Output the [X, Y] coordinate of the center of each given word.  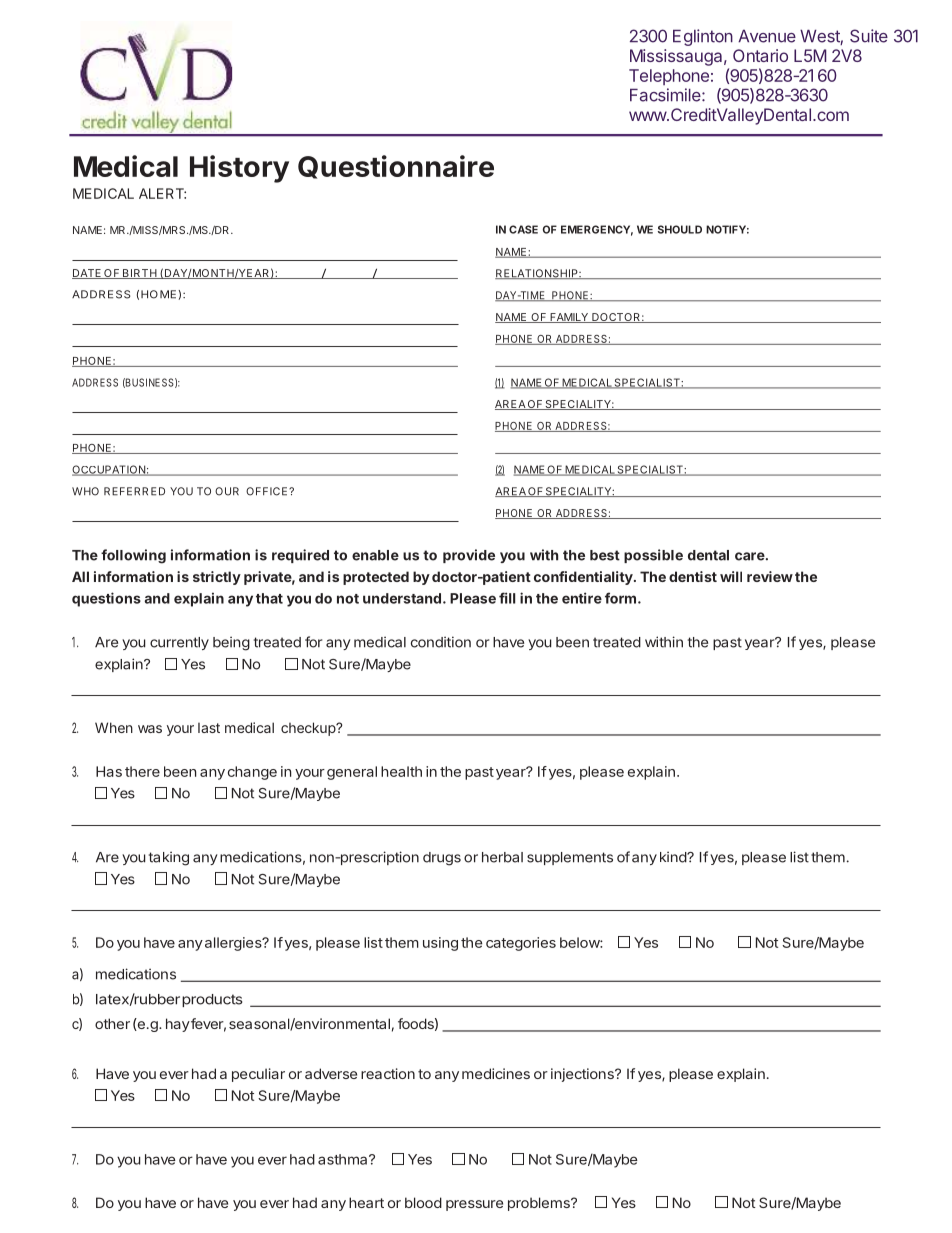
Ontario [760, 55]
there [142, 771]
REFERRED [134, 491]
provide [469, 556]
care [750, 556]
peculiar [258, 1075]
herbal [502, 857]
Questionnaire [396, 167]
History [239, 169]
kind [674, 857]
